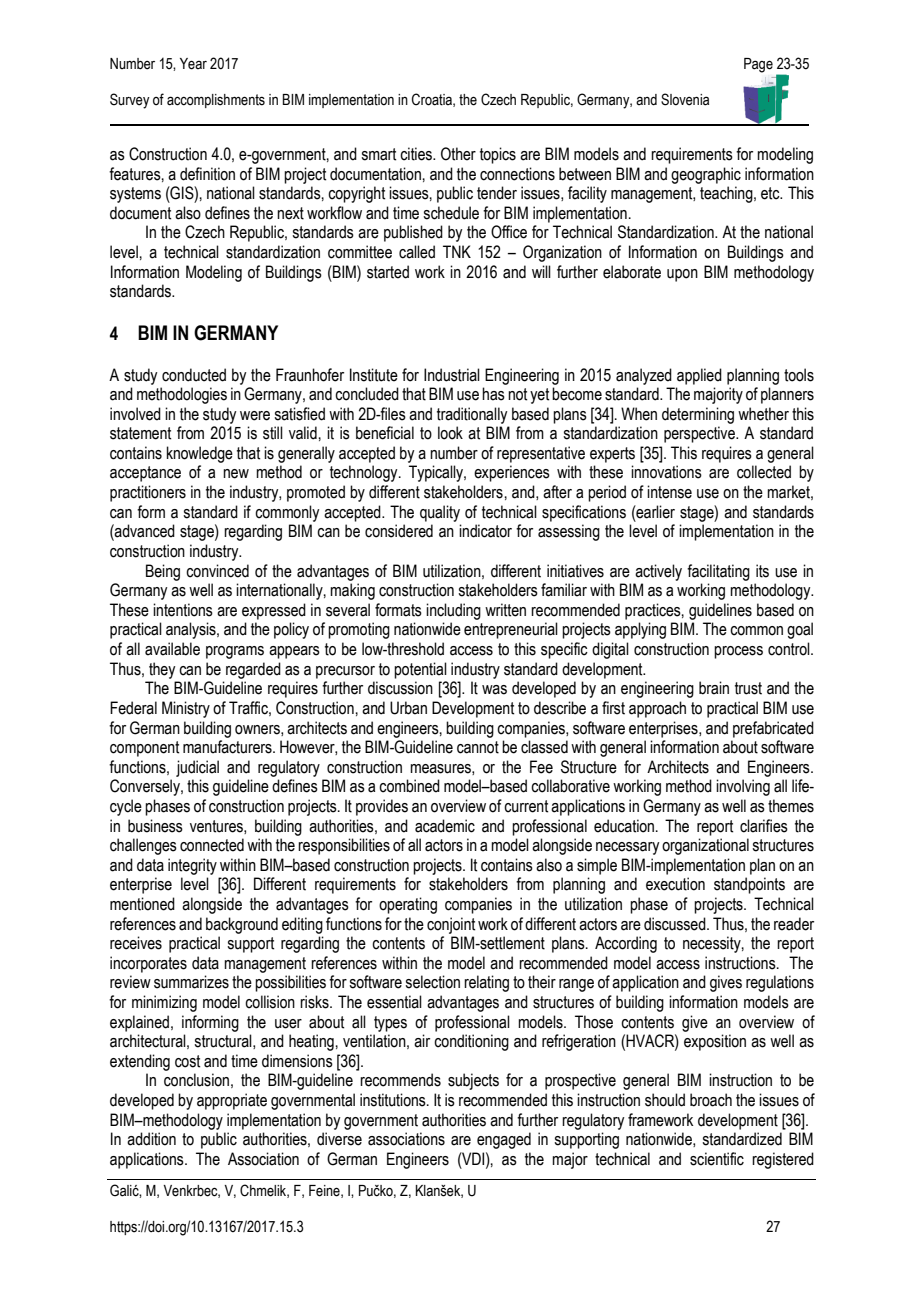  Describe the element at coordinates (676, 924) in the document. I see `discussed` at that location.
